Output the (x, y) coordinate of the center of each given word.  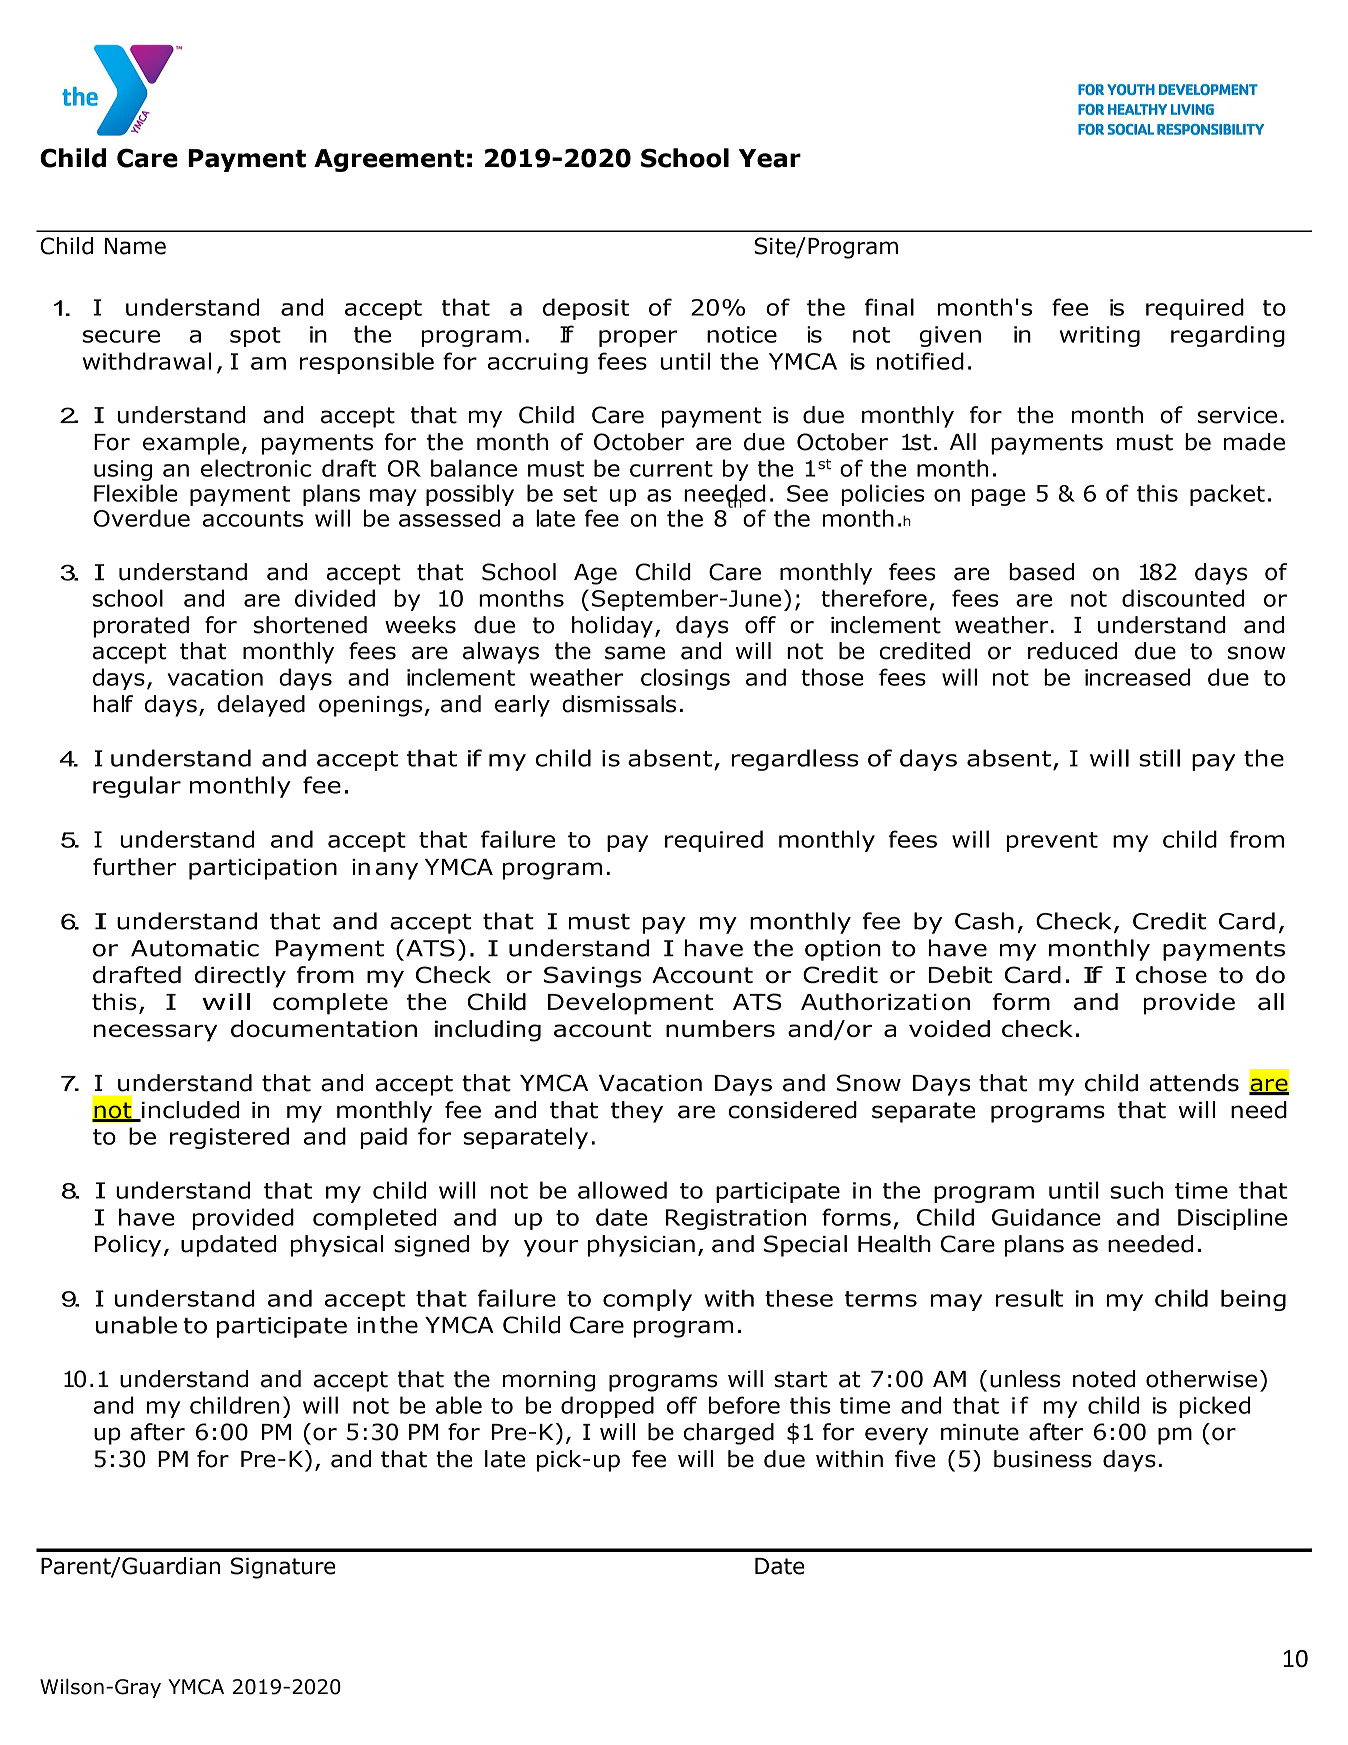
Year (770, 158)
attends (1194, 1083)
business (1043, 1459)
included (189, 1111)
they (637, 1112)
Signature (283, 1568)
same (635, 653)
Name (135, 246)
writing (1100, 336)
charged (729, 1434)
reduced (1072, 651)
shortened (310, 625)
